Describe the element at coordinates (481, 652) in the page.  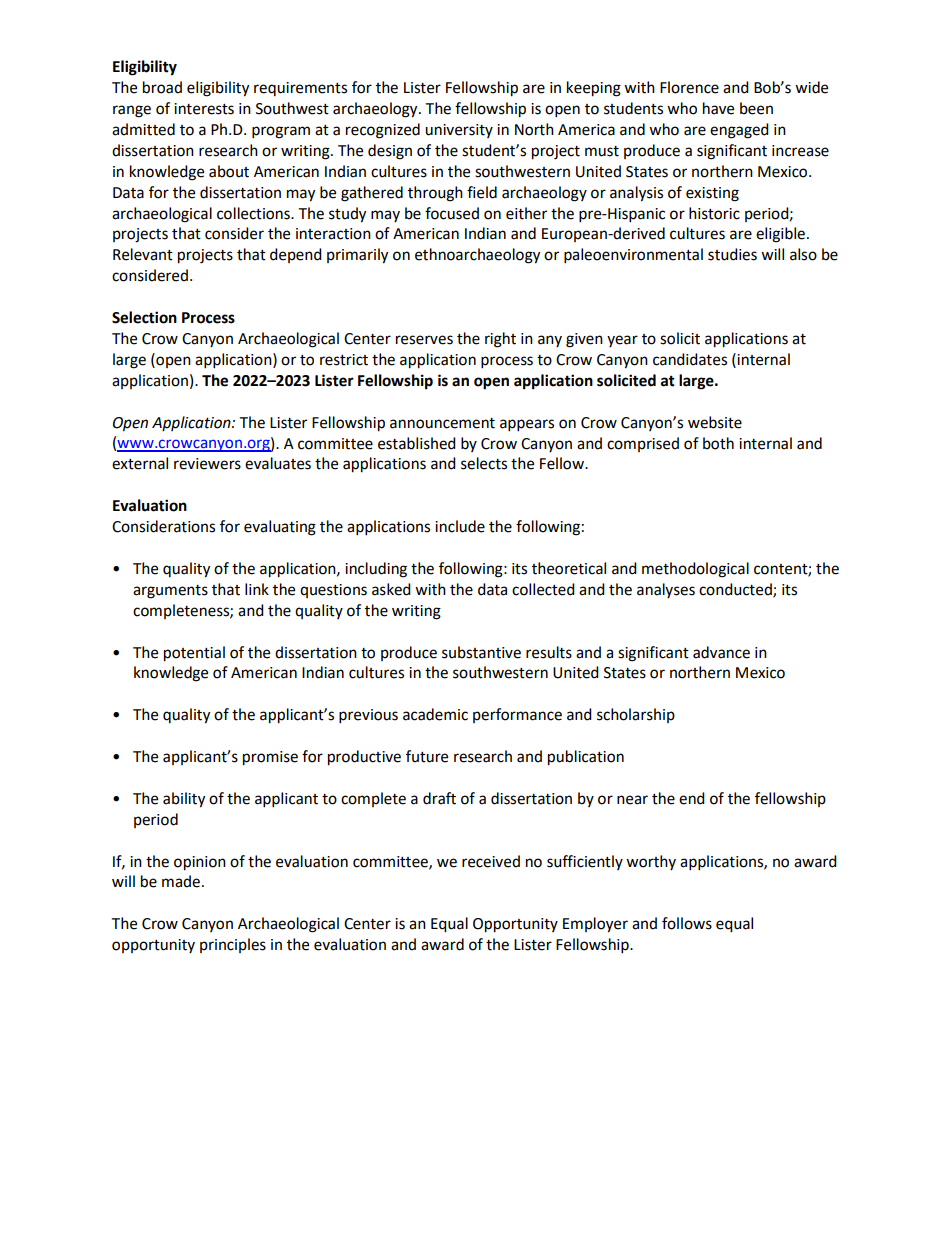
I see `substantive` at that location.
